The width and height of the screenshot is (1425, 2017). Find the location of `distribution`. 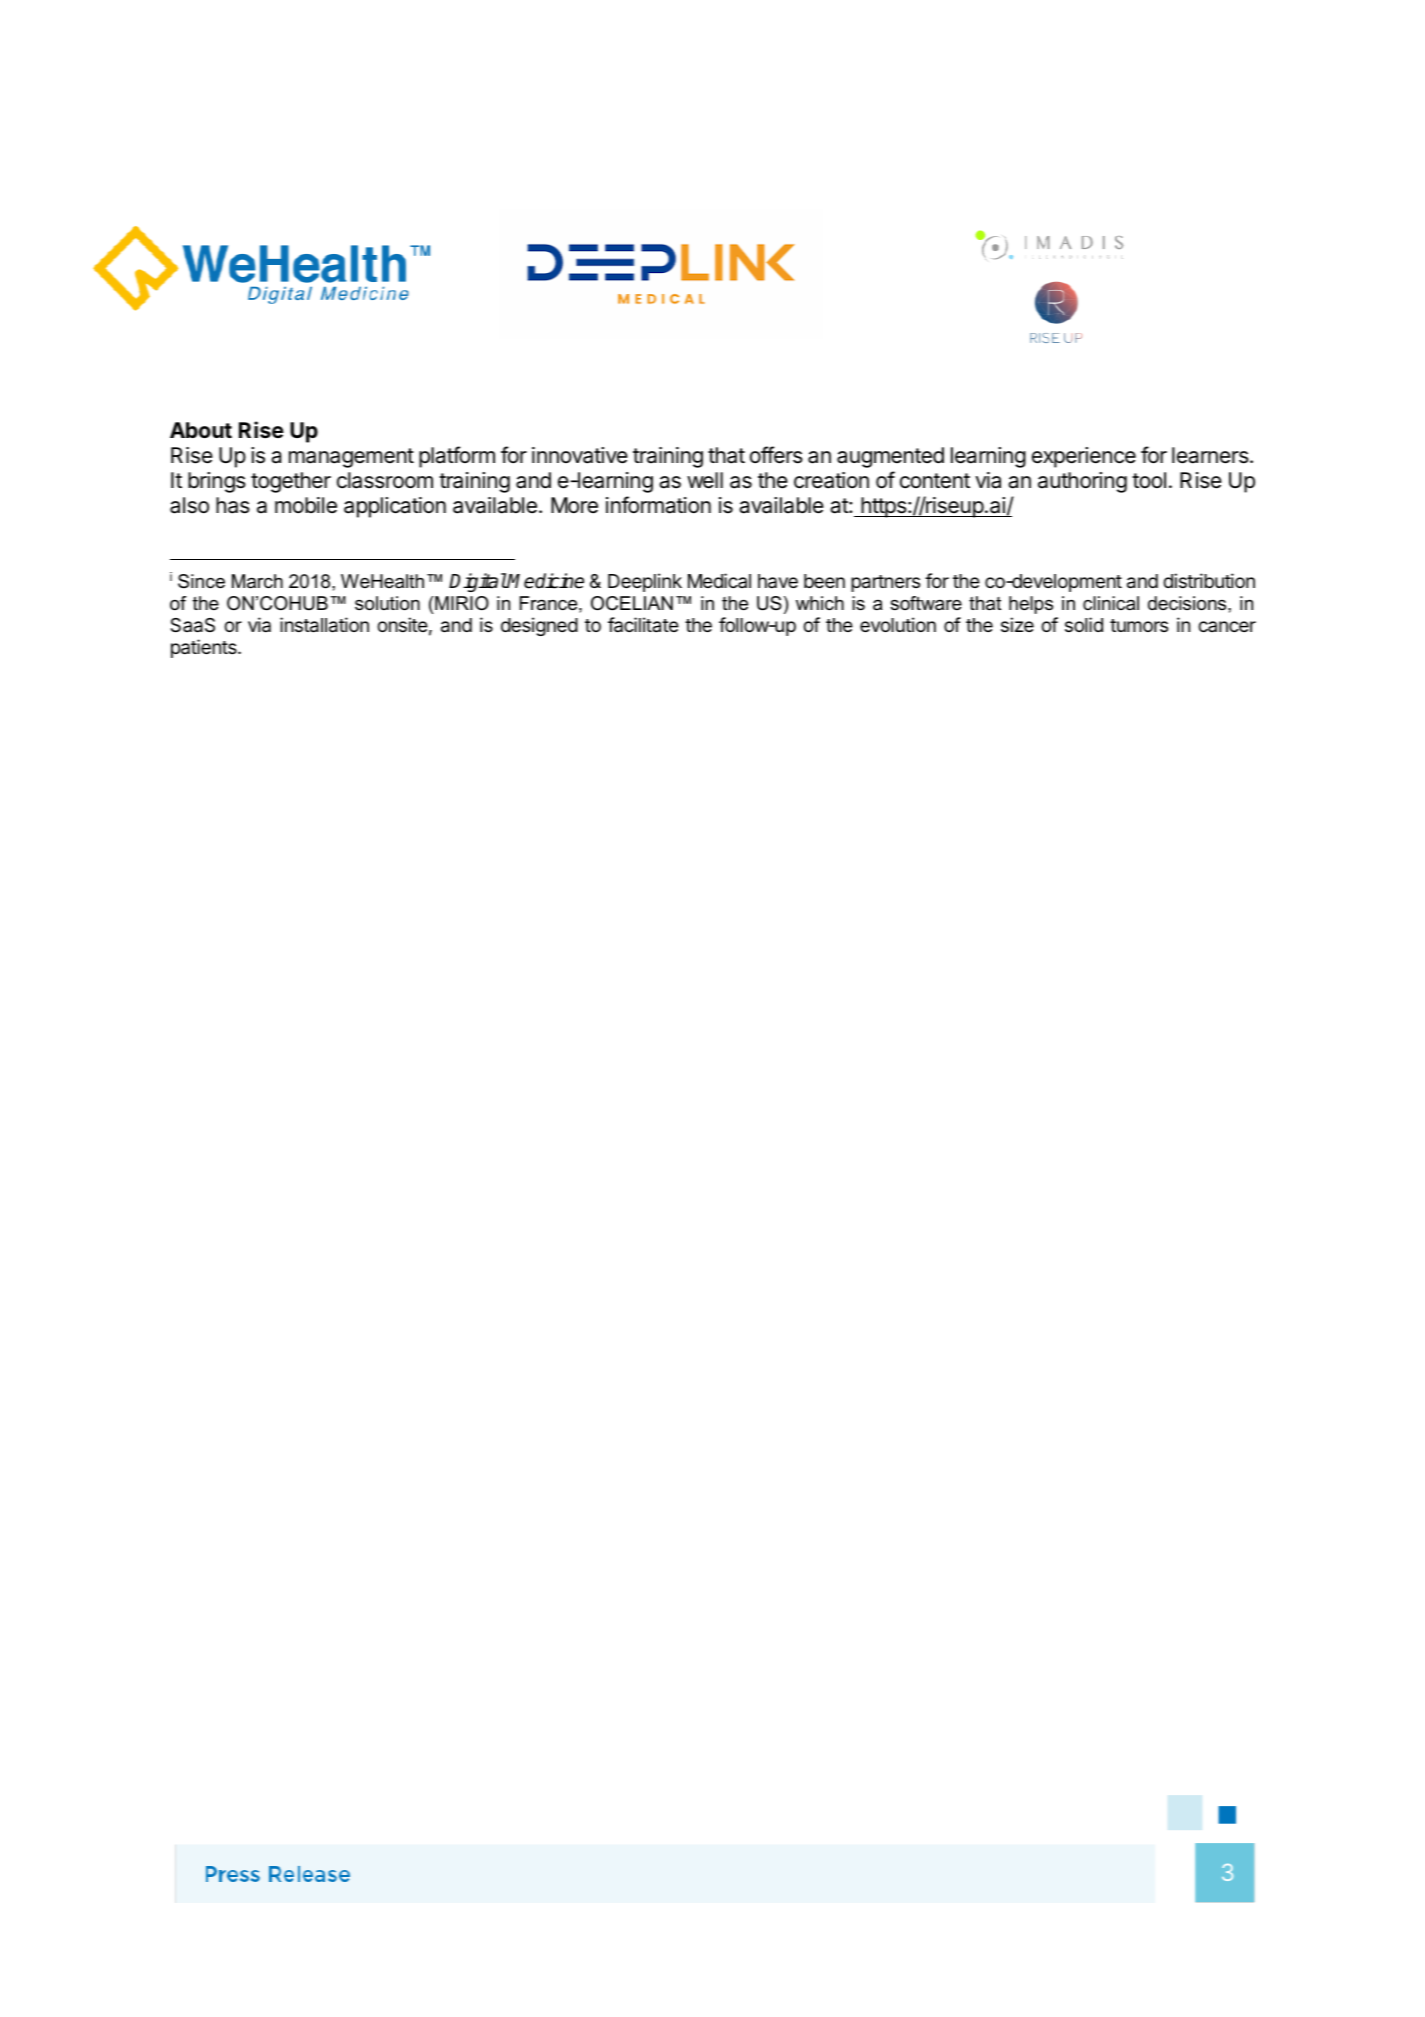

distribution is located at coordinates (1209, 580).
